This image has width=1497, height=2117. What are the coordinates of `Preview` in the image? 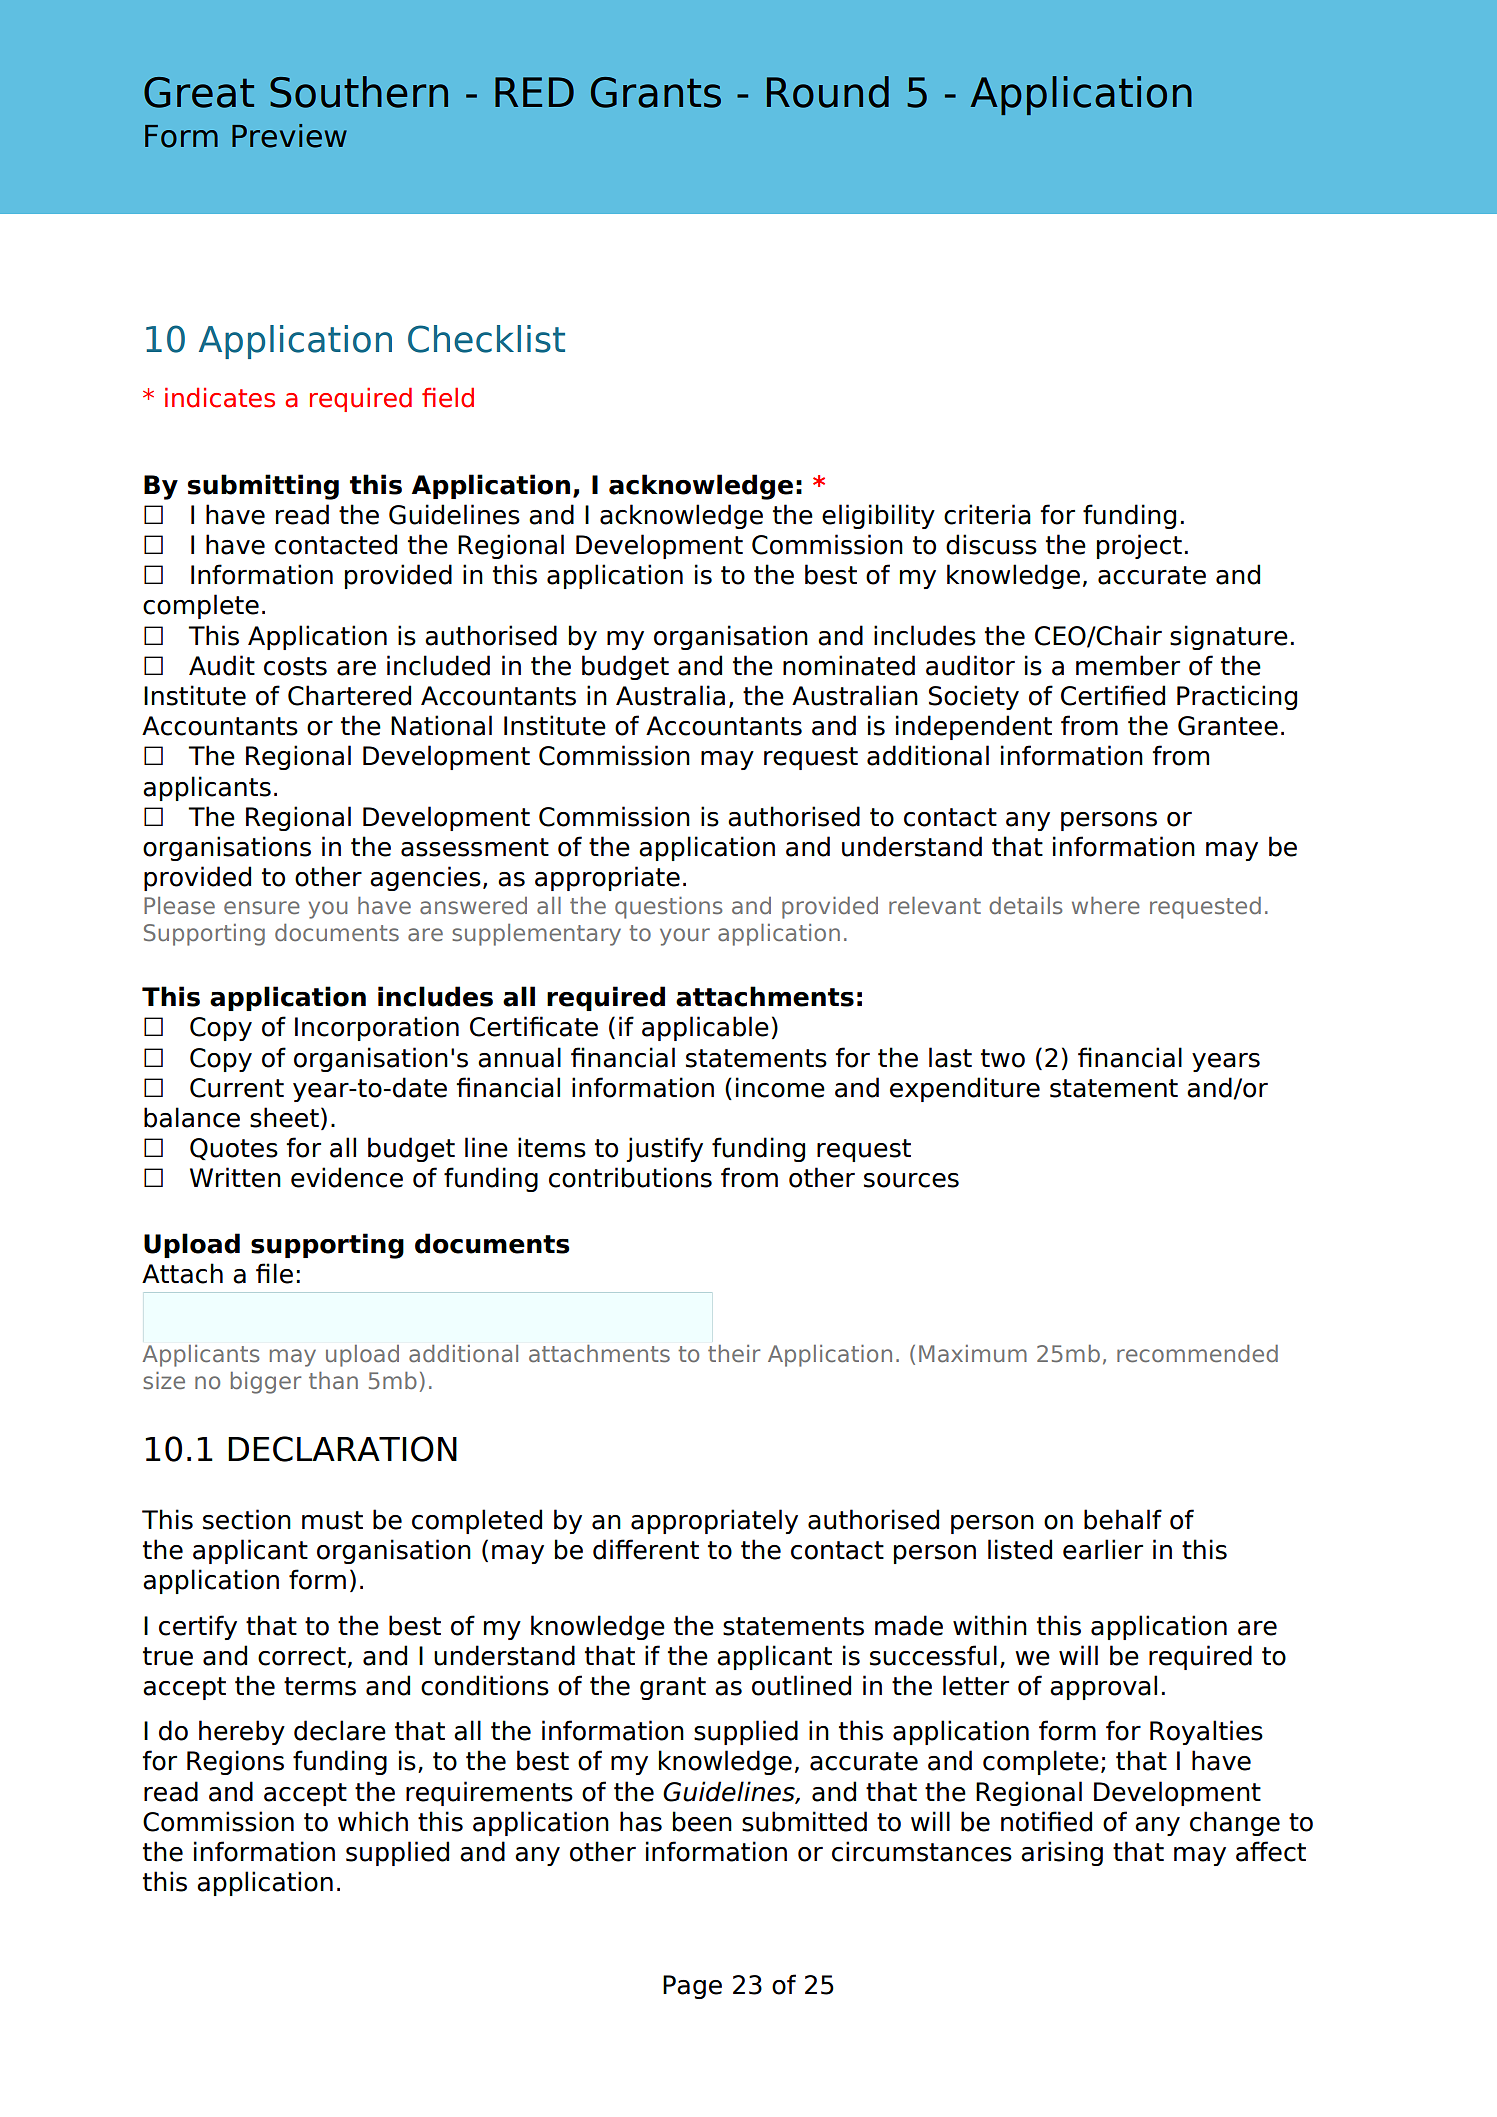 It's located at (289, 136).
